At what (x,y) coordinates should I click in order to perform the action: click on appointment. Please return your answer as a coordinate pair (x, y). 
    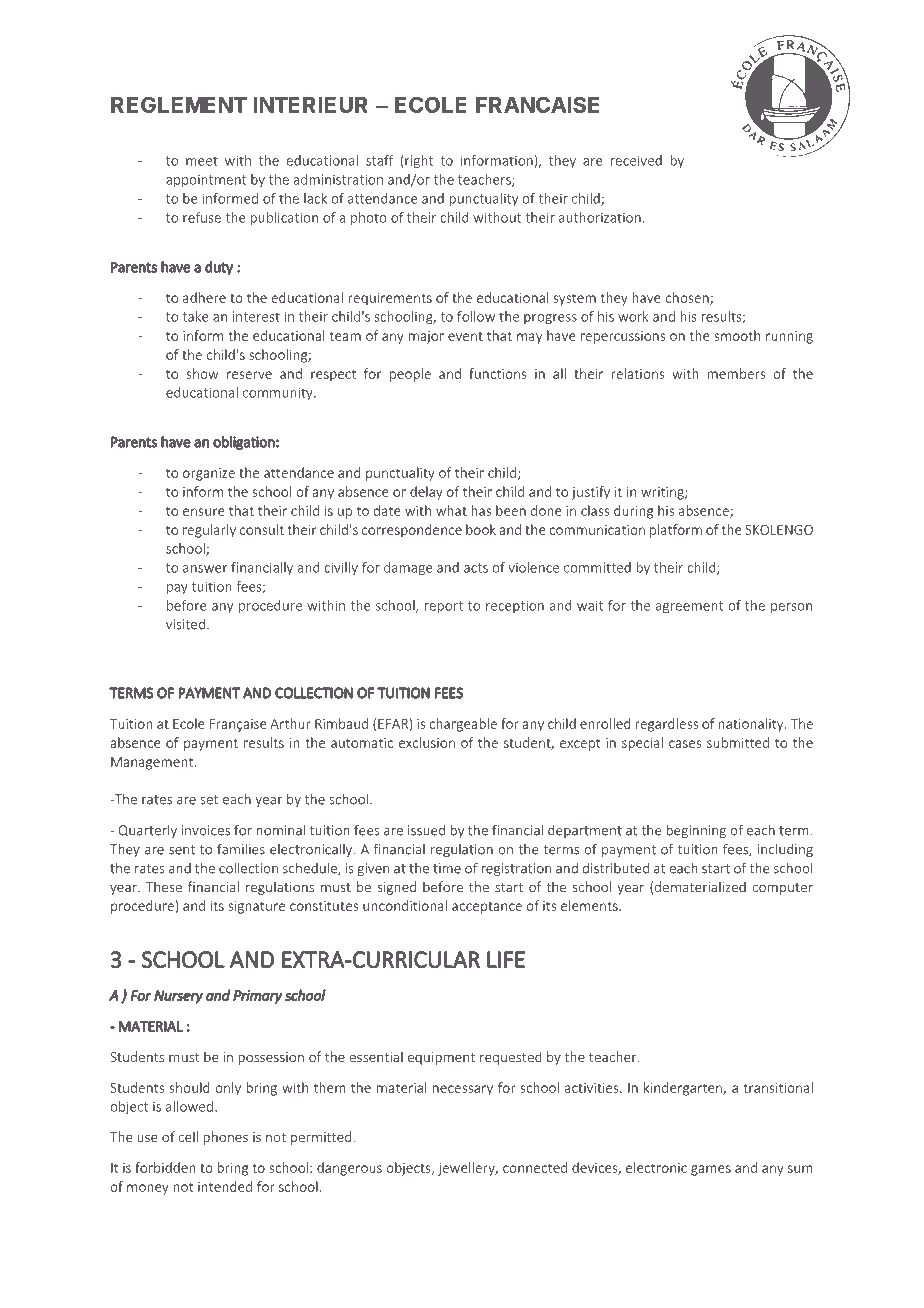
    Looking at the image, I should click on (206, 181).
